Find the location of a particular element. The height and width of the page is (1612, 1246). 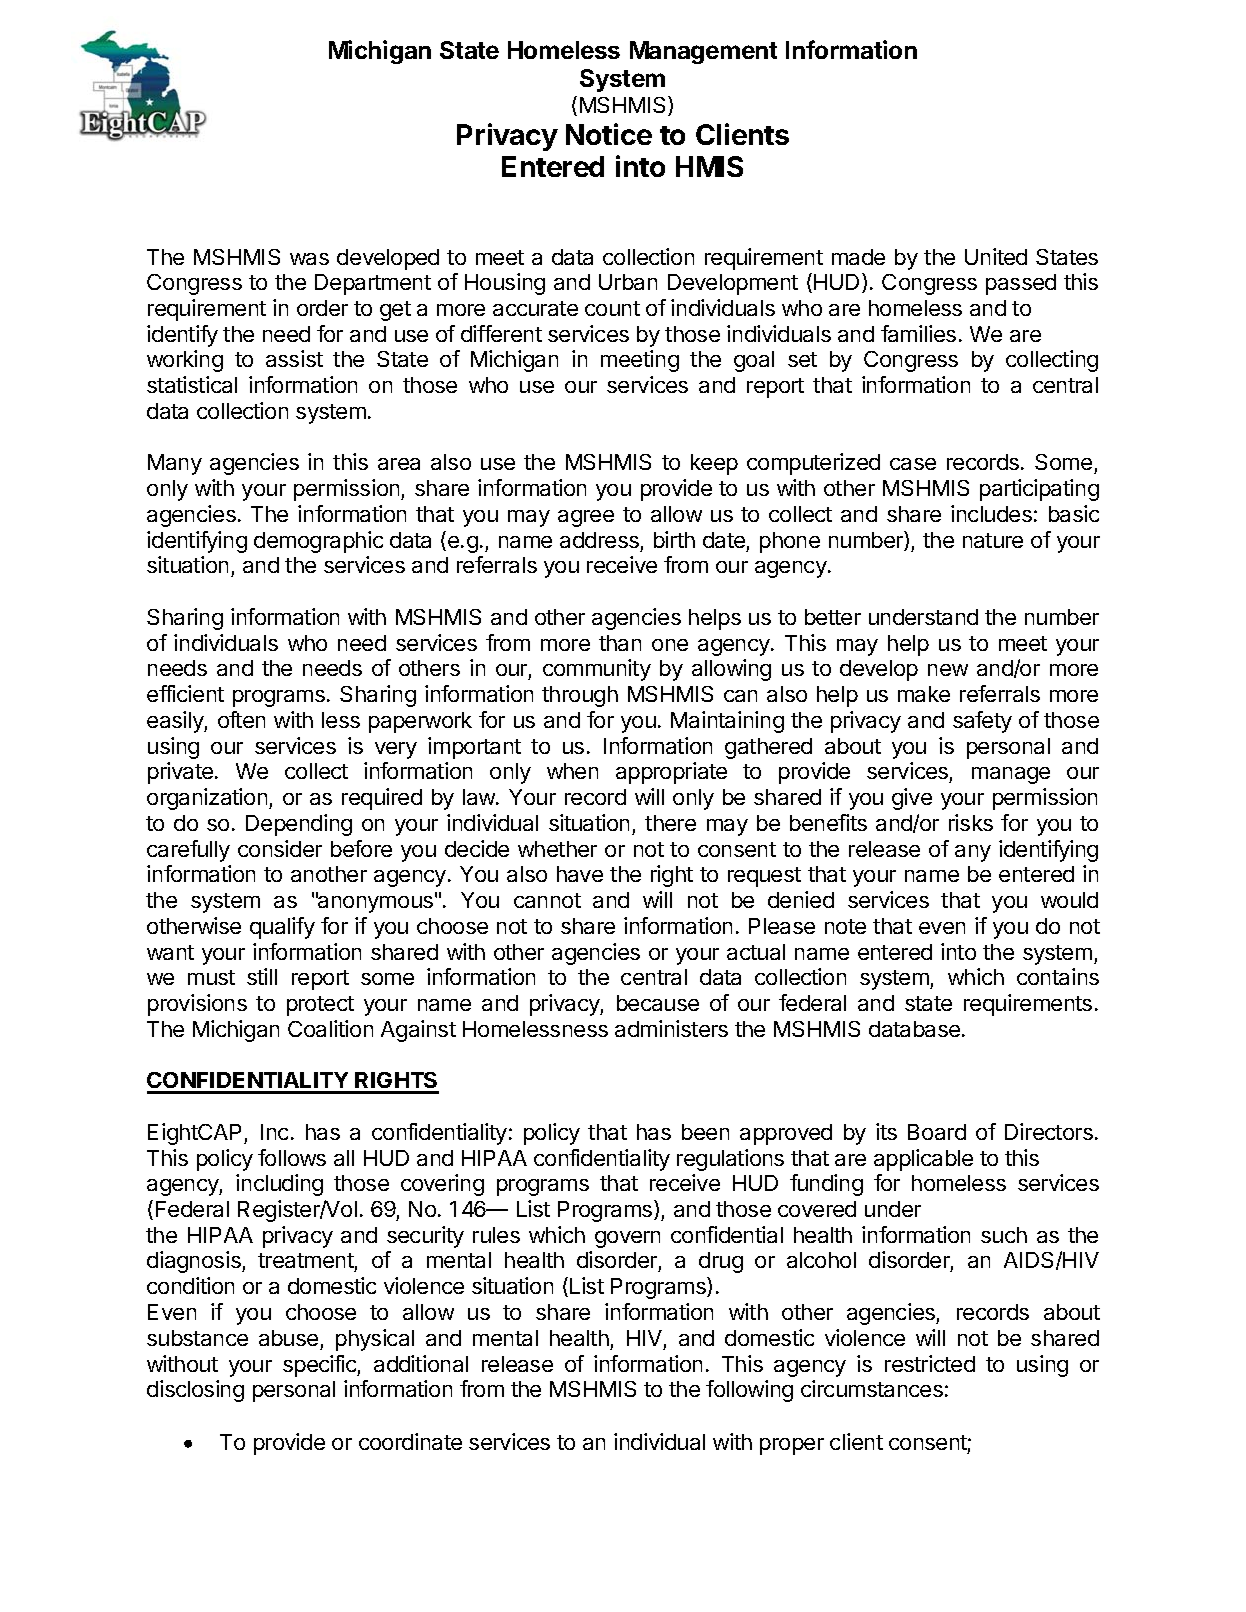

United is located at coordinates (996, 256).
